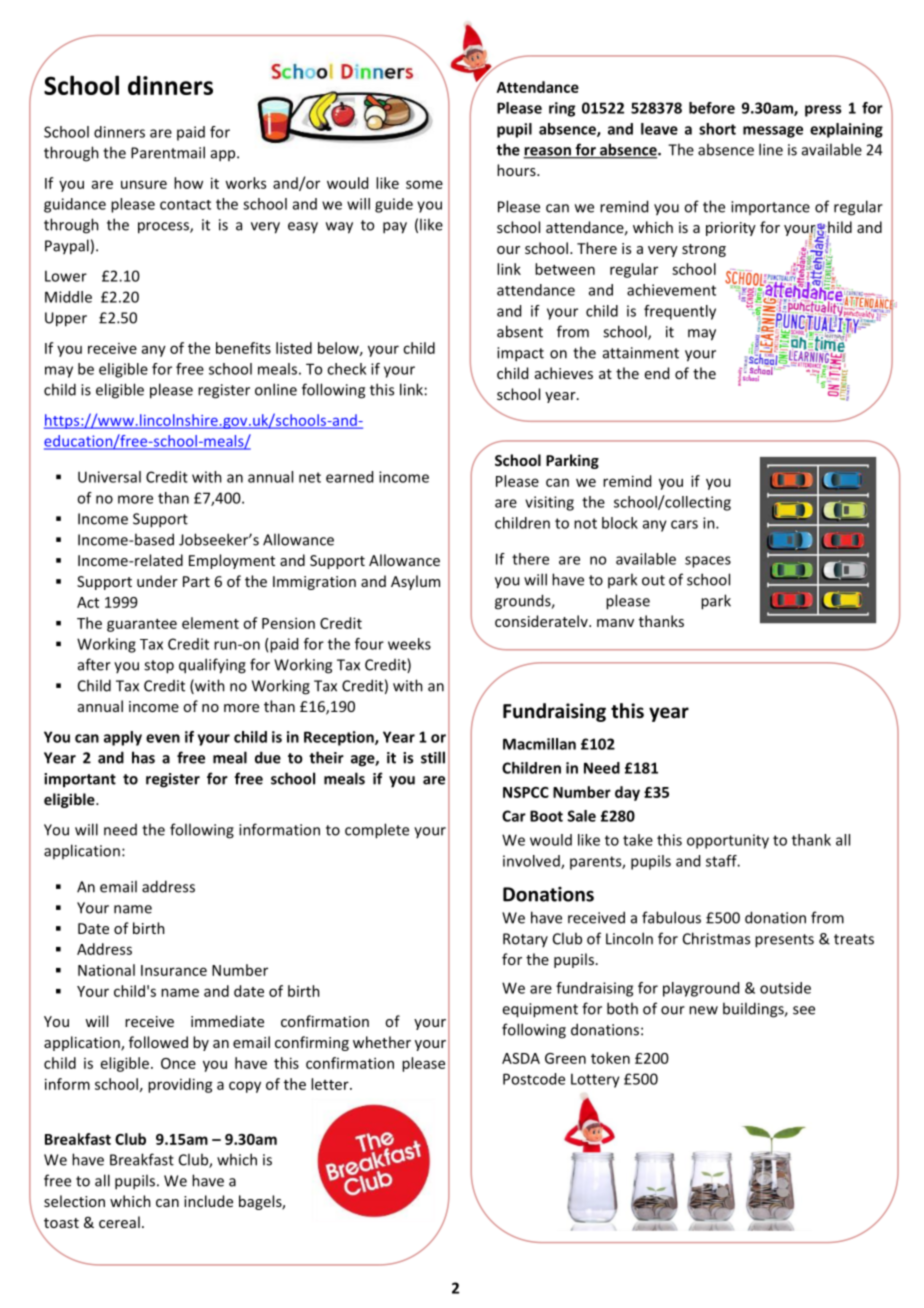  What do you see at coordinates (208, 1201) in the screenshot?
I see `include` at bounding box center [208, 1201].
